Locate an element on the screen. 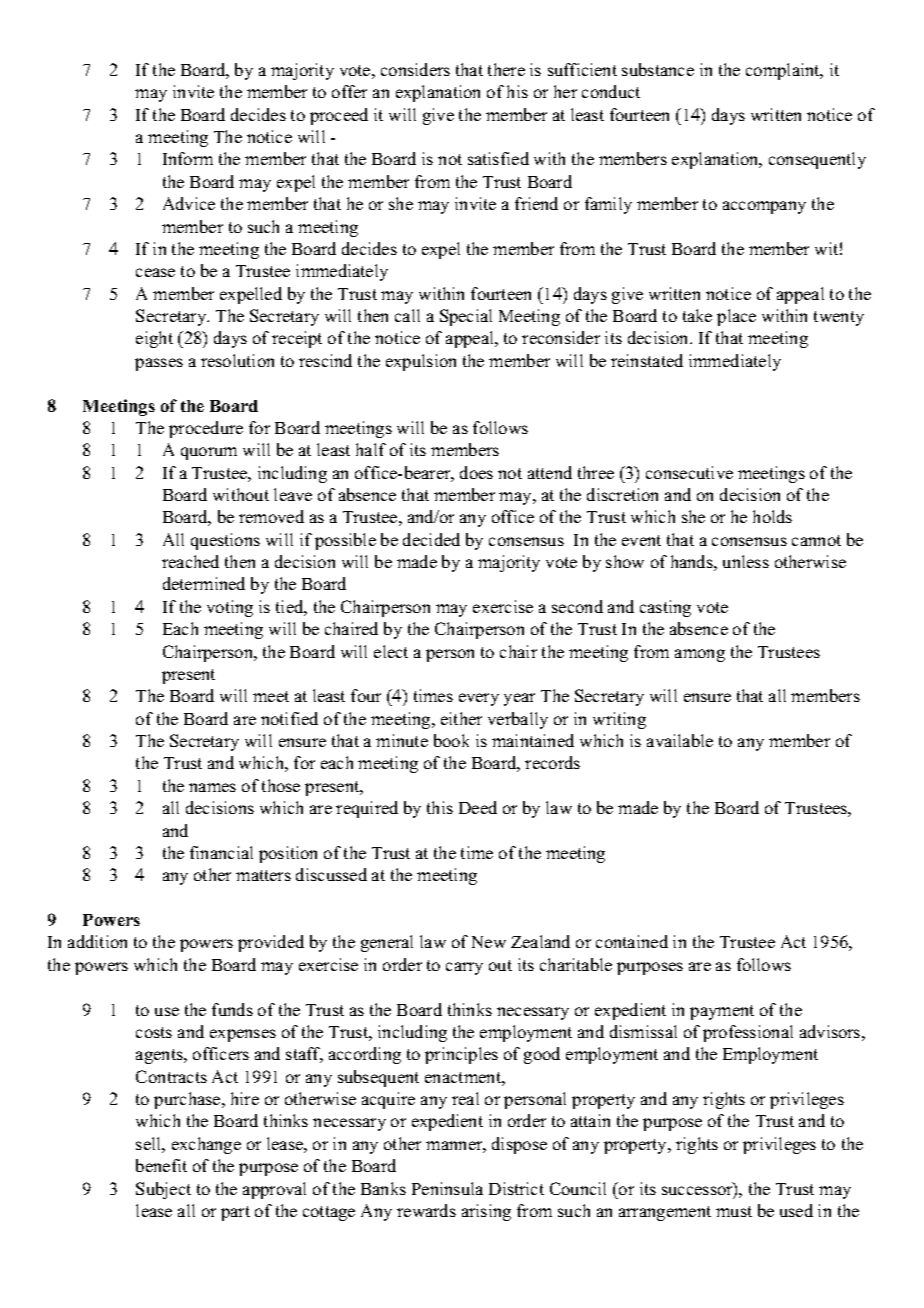  among is located at coordinates (700, 655).
